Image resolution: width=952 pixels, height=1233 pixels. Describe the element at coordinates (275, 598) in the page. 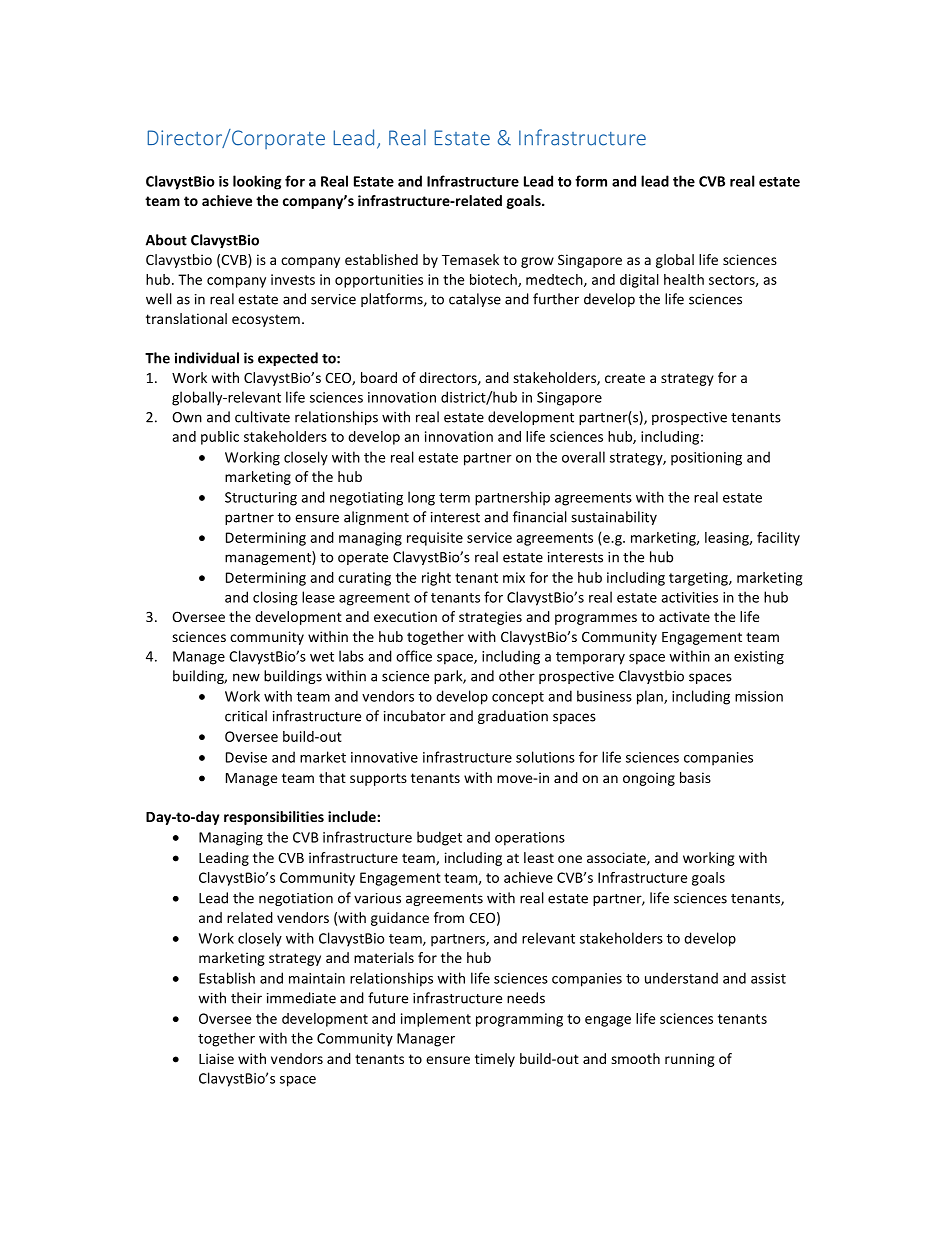

I see `closing` at that location.
